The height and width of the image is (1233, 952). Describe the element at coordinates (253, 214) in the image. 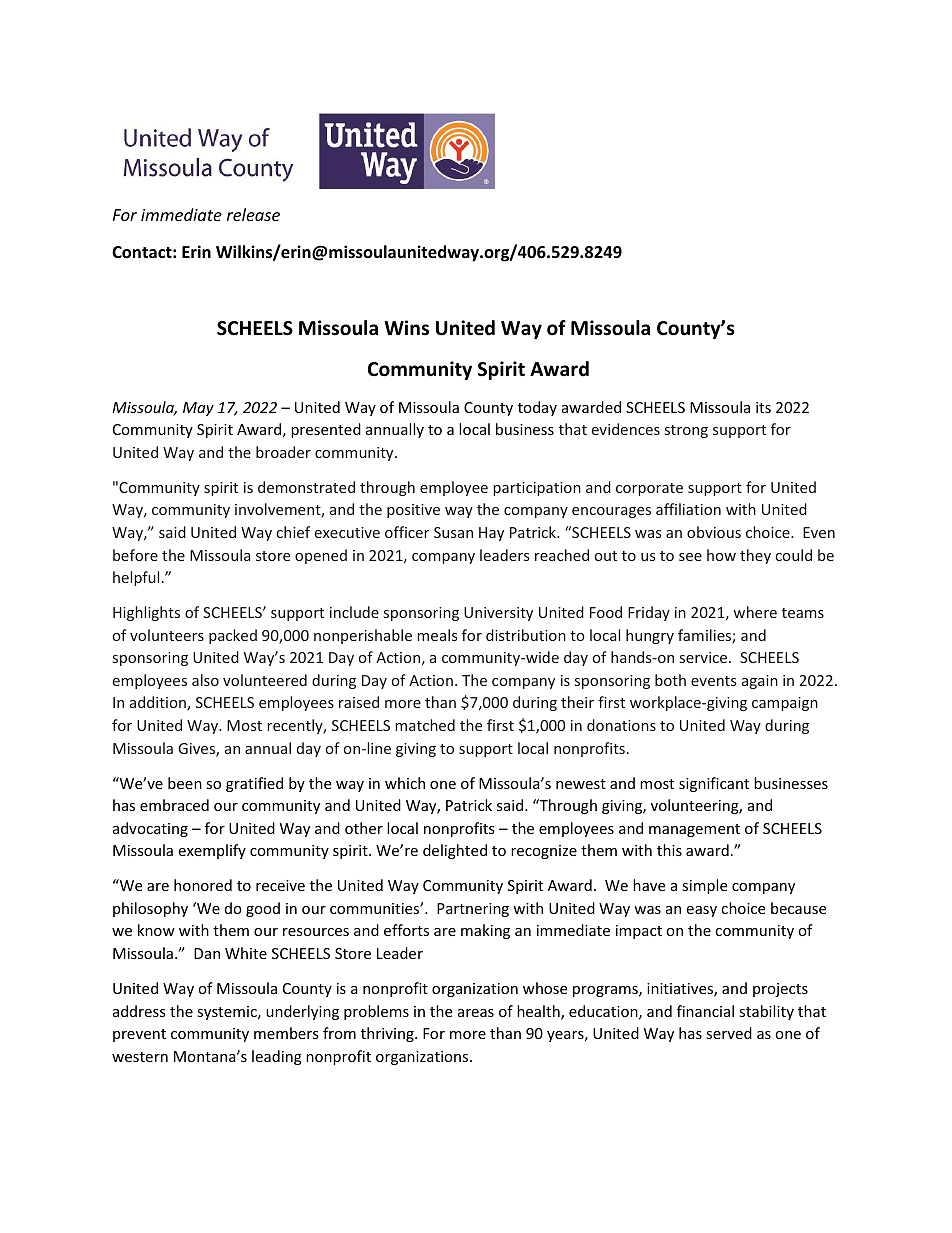

I see `release` at that location.
